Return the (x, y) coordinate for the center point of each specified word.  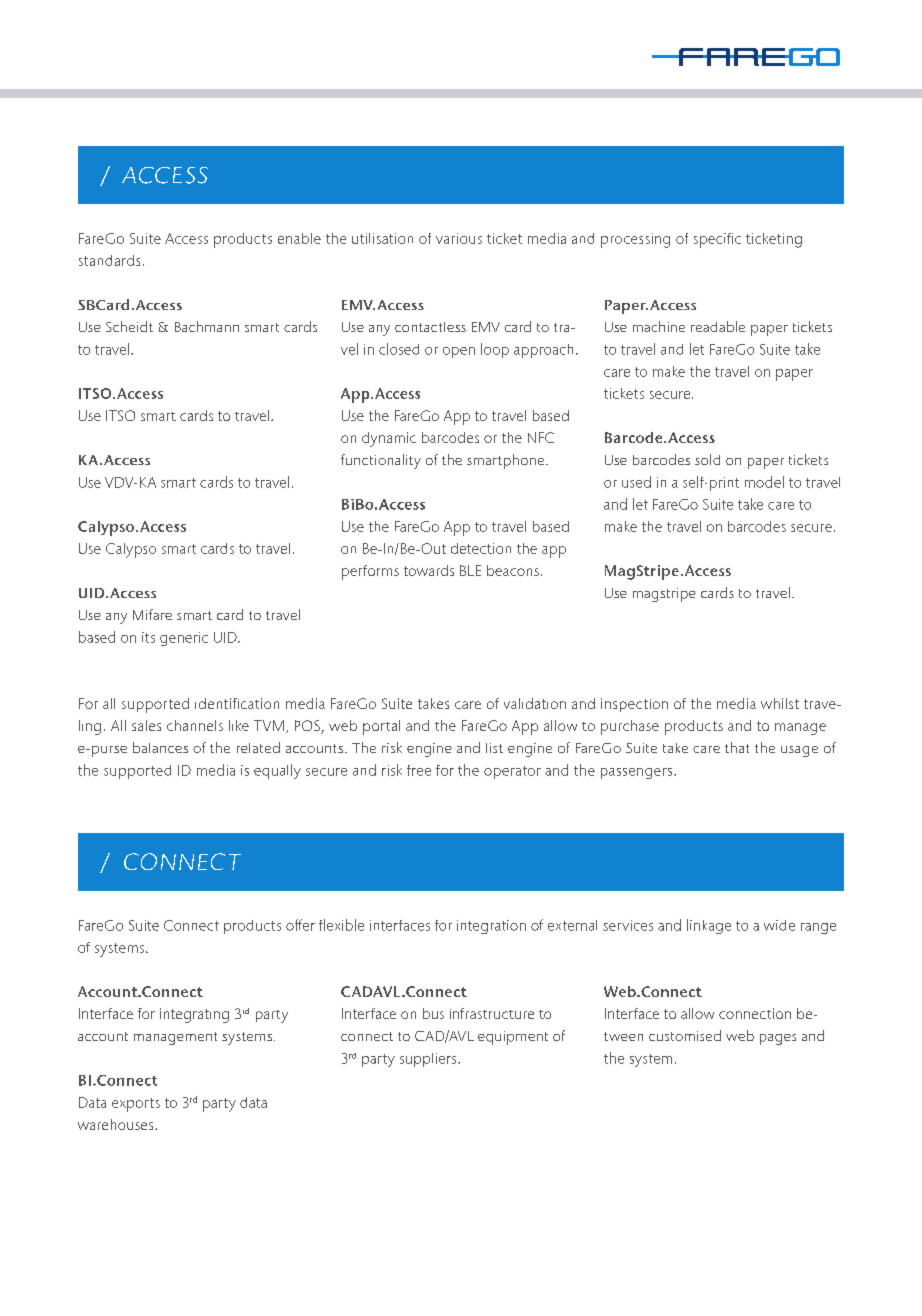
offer (300, 925)
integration (491, 927)
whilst (780, 703)
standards (109, 260)
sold (707, 459)
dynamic (389, 439)
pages (778, 1039)
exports (136, 1105)
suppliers (429, 1060)
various (459, 238)
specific (717, 240)
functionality (381, 461)
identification (237, 703)
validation (535, 703)
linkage (709, 926)
